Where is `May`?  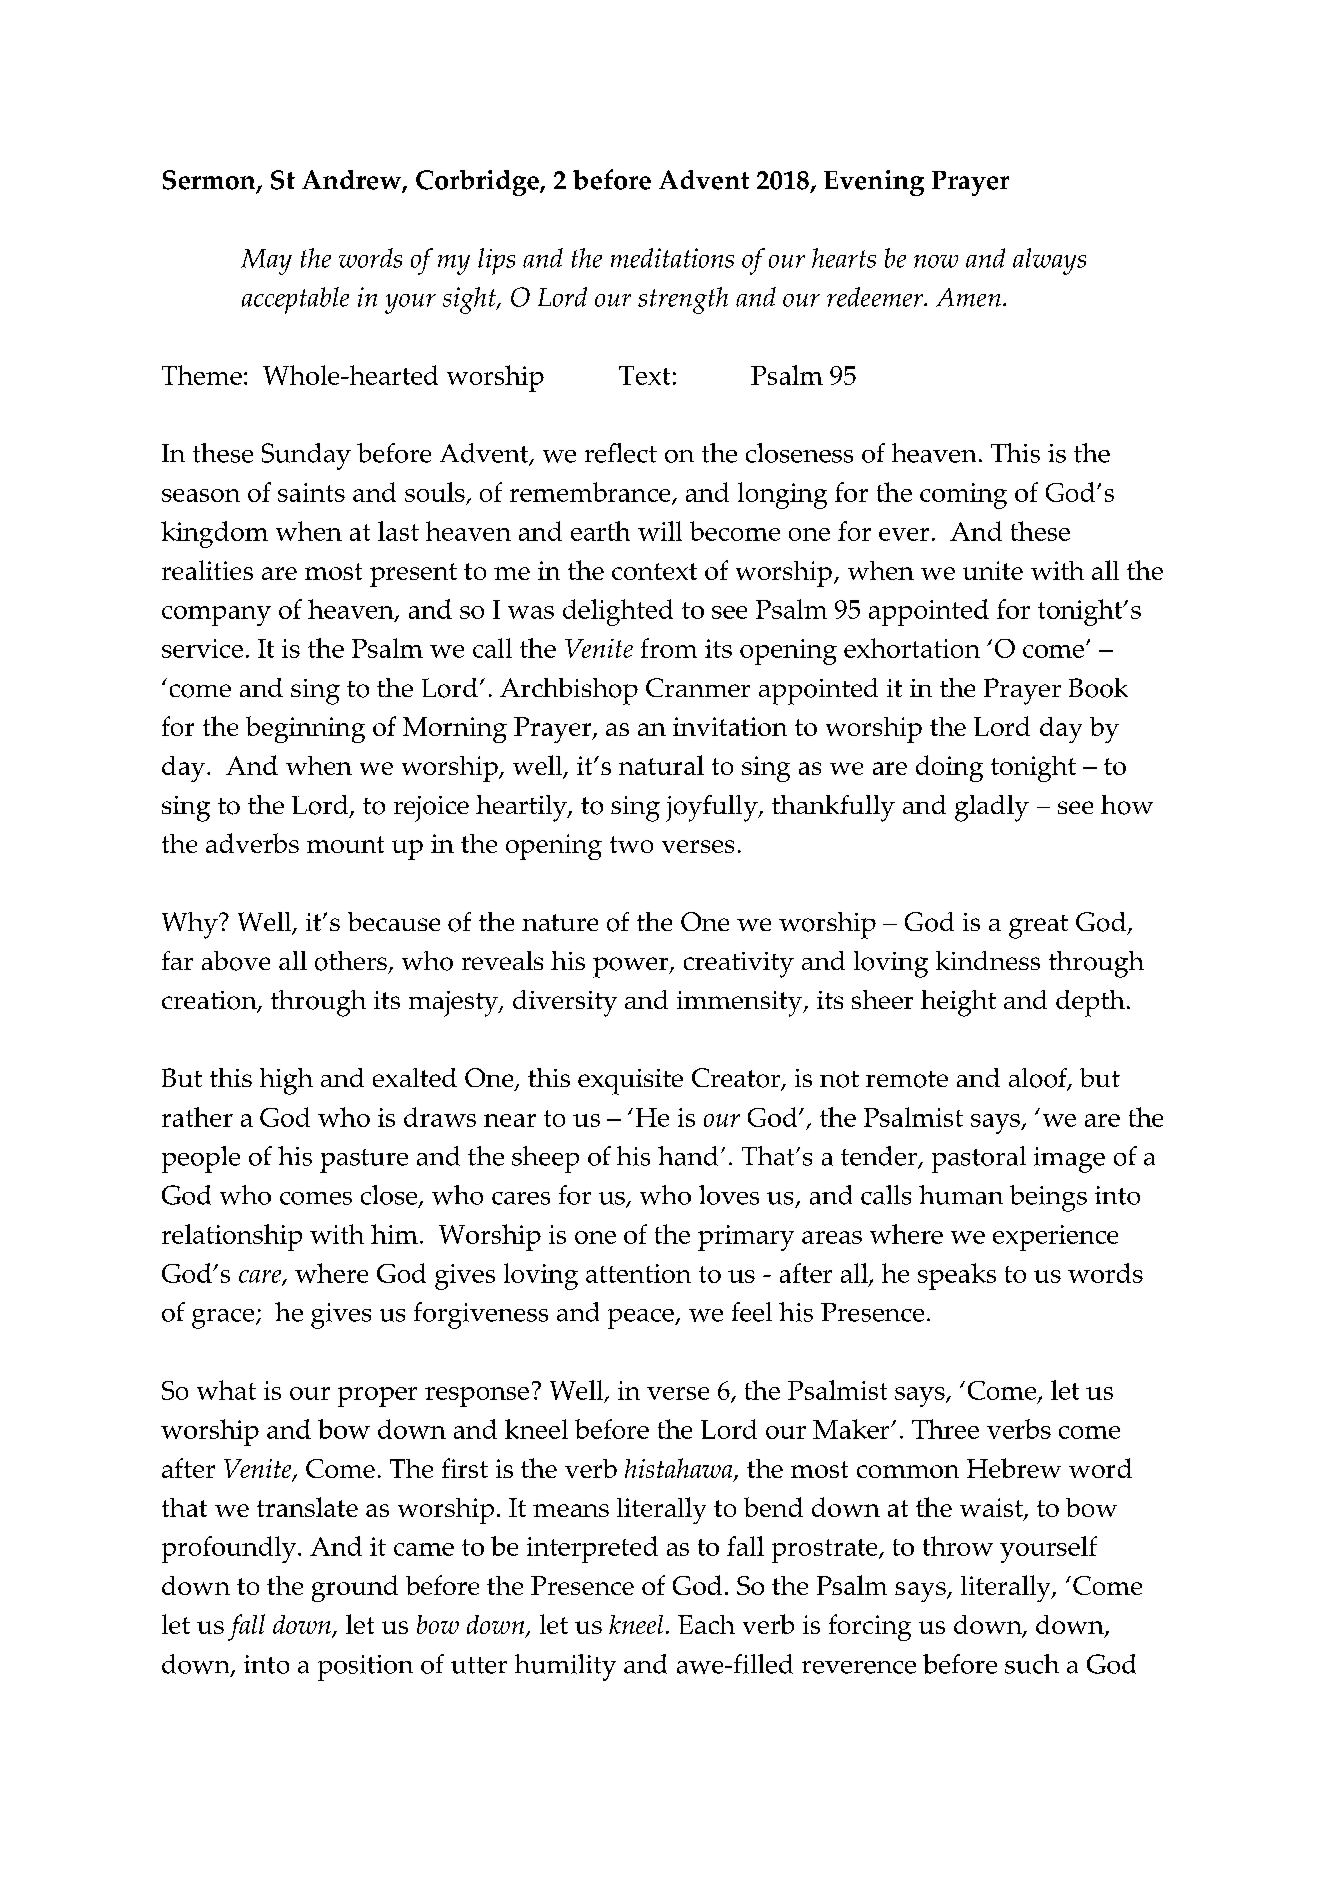
May is located at coordinates (266, 262).
